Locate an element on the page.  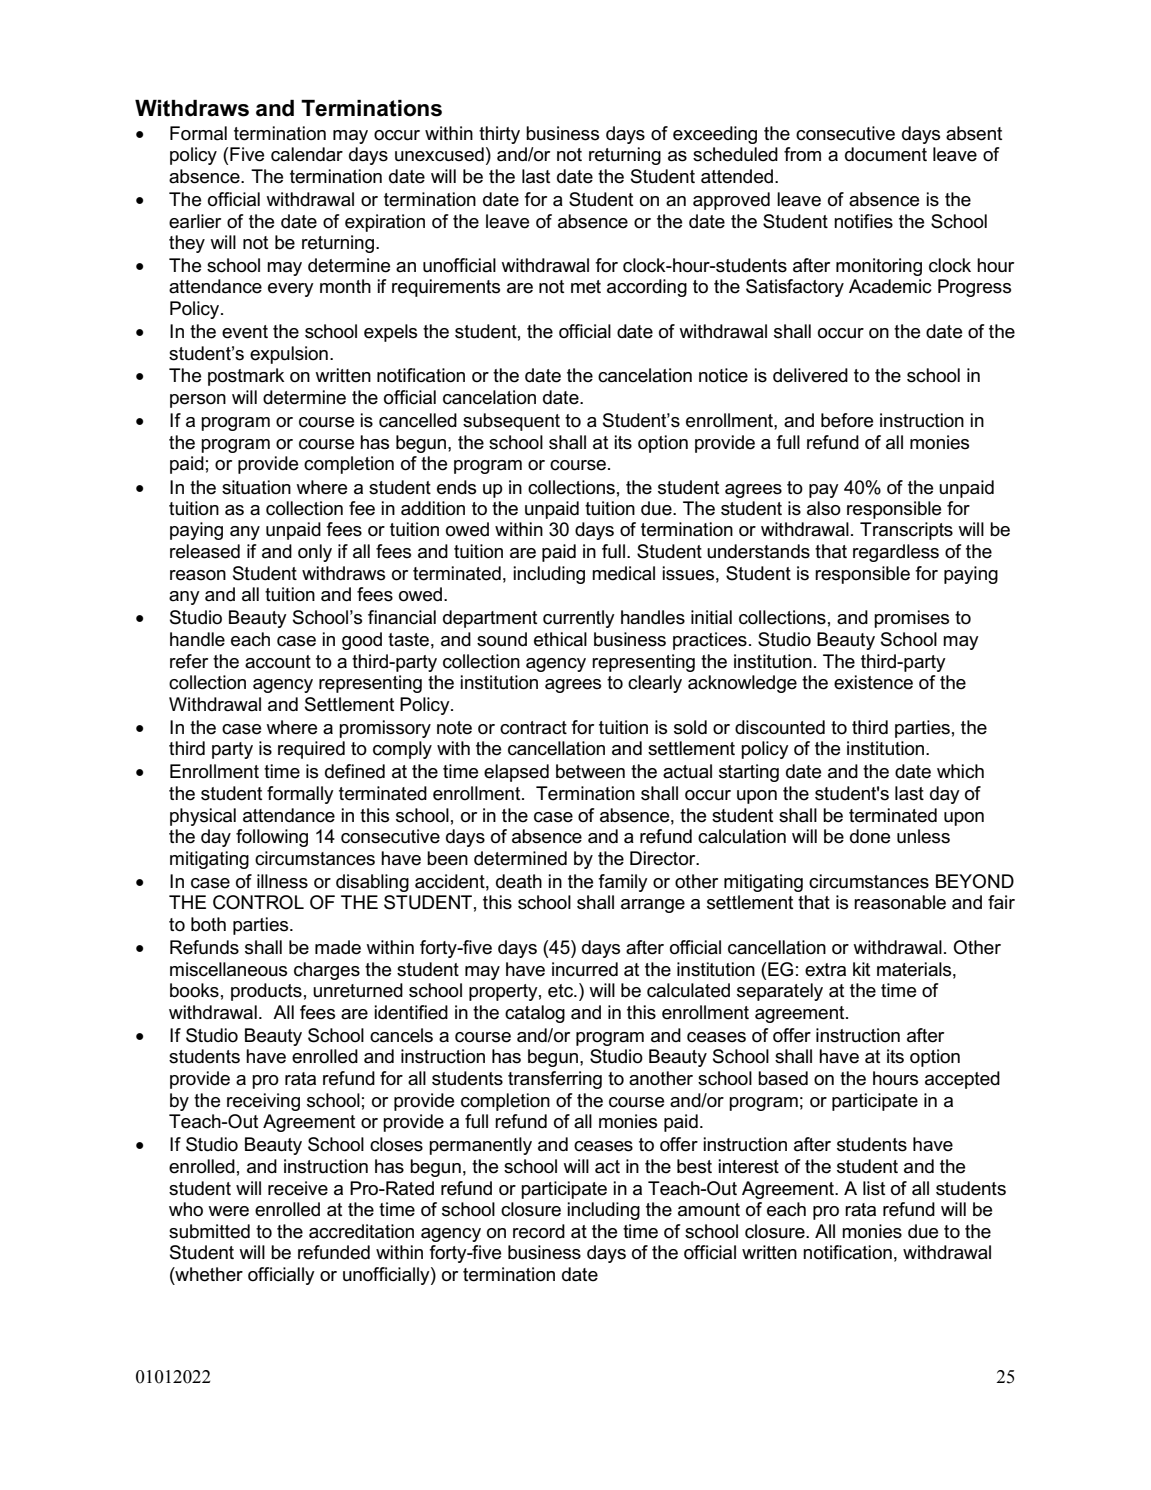
receive is located at coordinates (298, 1188).
